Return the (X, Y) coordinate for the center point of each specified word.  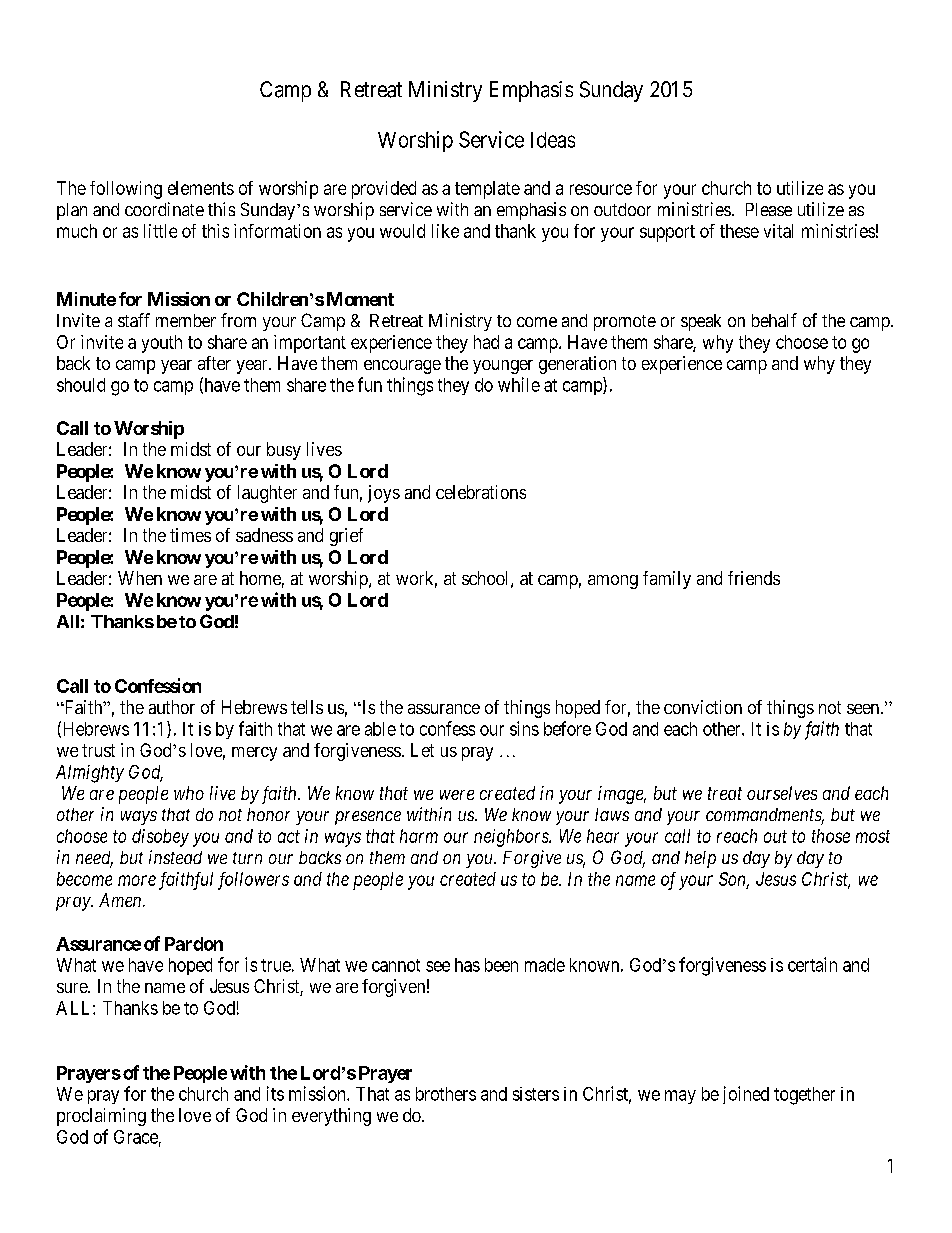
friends (754, 578)
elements (201, 188)
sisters (536, 1094)
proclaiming (101, 1117)
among (613, 582)
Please (769, 209)
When (140, 578)
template (487, 190)
